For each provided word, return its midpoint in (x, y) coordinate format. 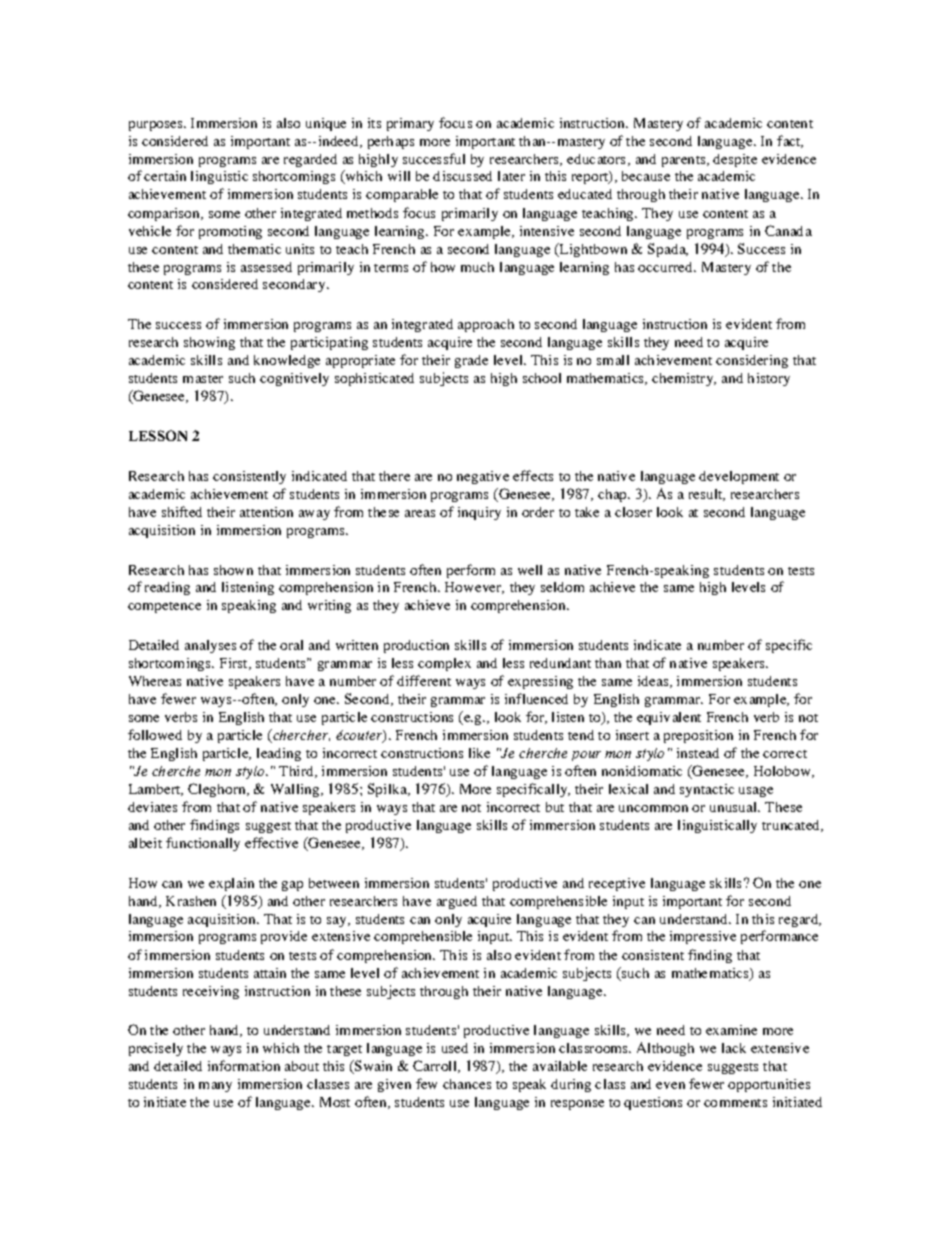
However (474, 588)
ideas (653, 681)
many (215, 1087)
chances (467, 1084)
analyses (210, 646)
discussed (462, 176)
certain (165, 176)
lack (734, 1048)
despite (735, 160)
